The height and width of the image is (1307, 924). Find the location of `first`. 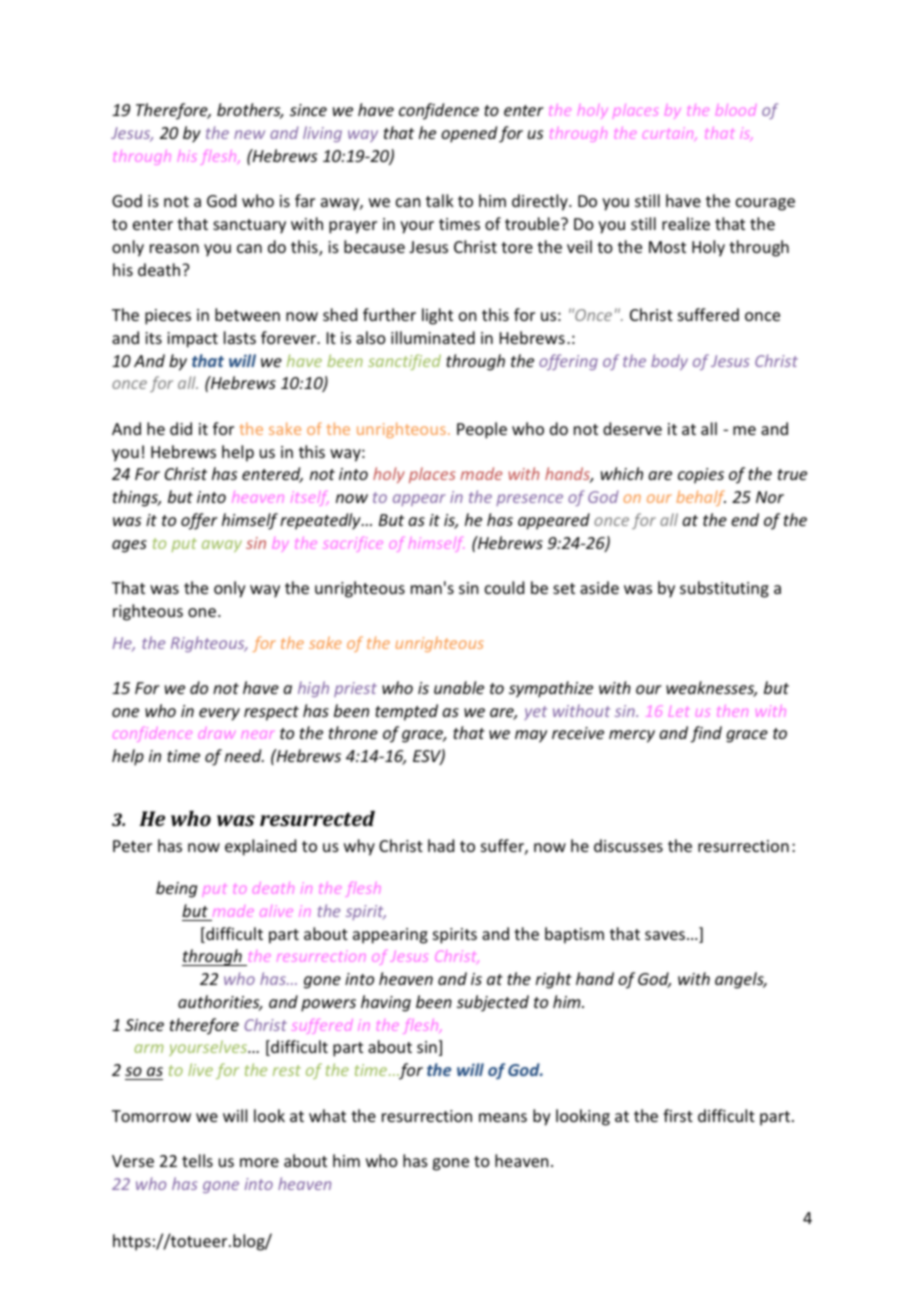

first is located at coordinates (678, 1115).
